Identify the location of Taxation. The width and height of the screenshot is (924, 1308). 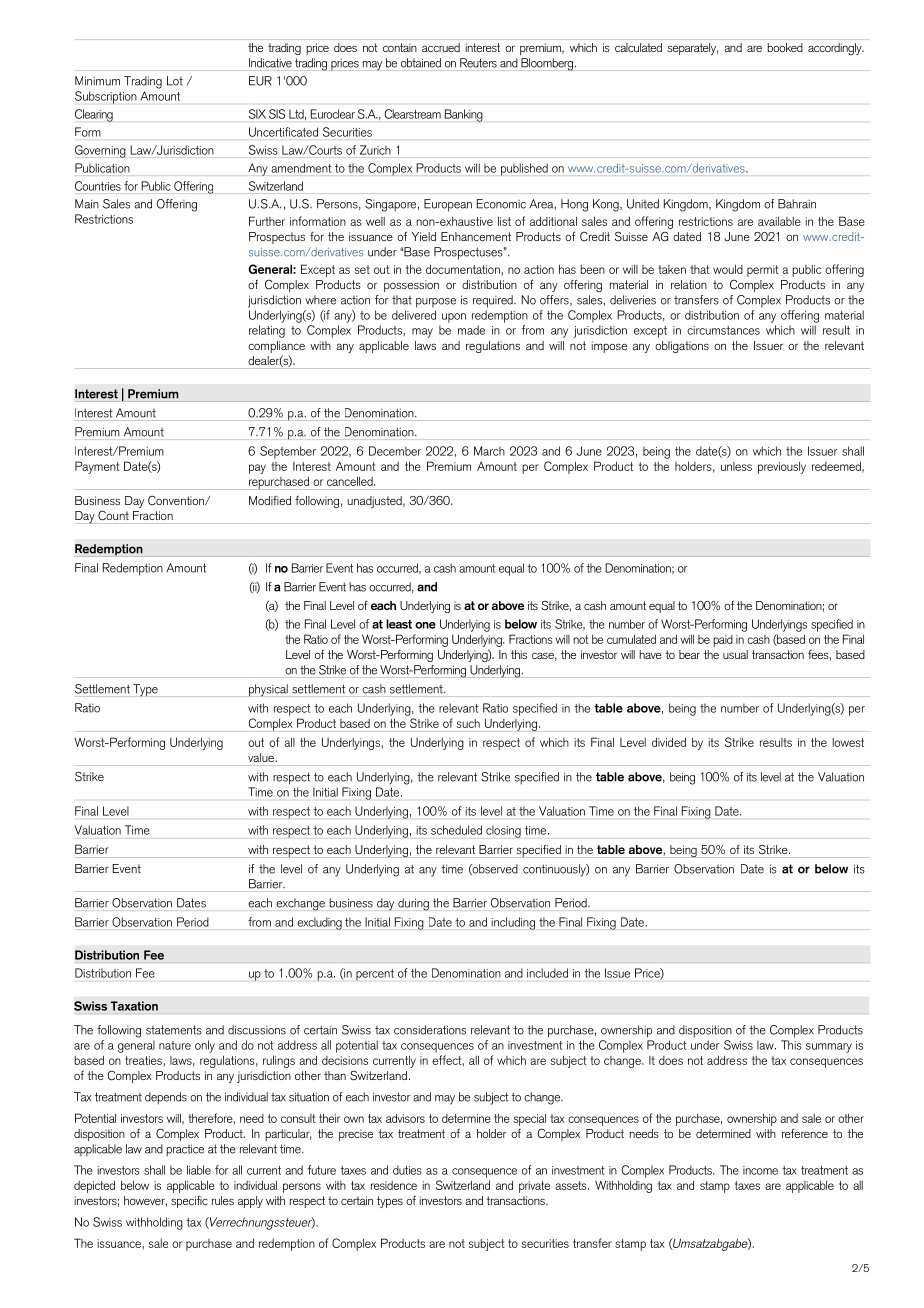
(134, 1006).
